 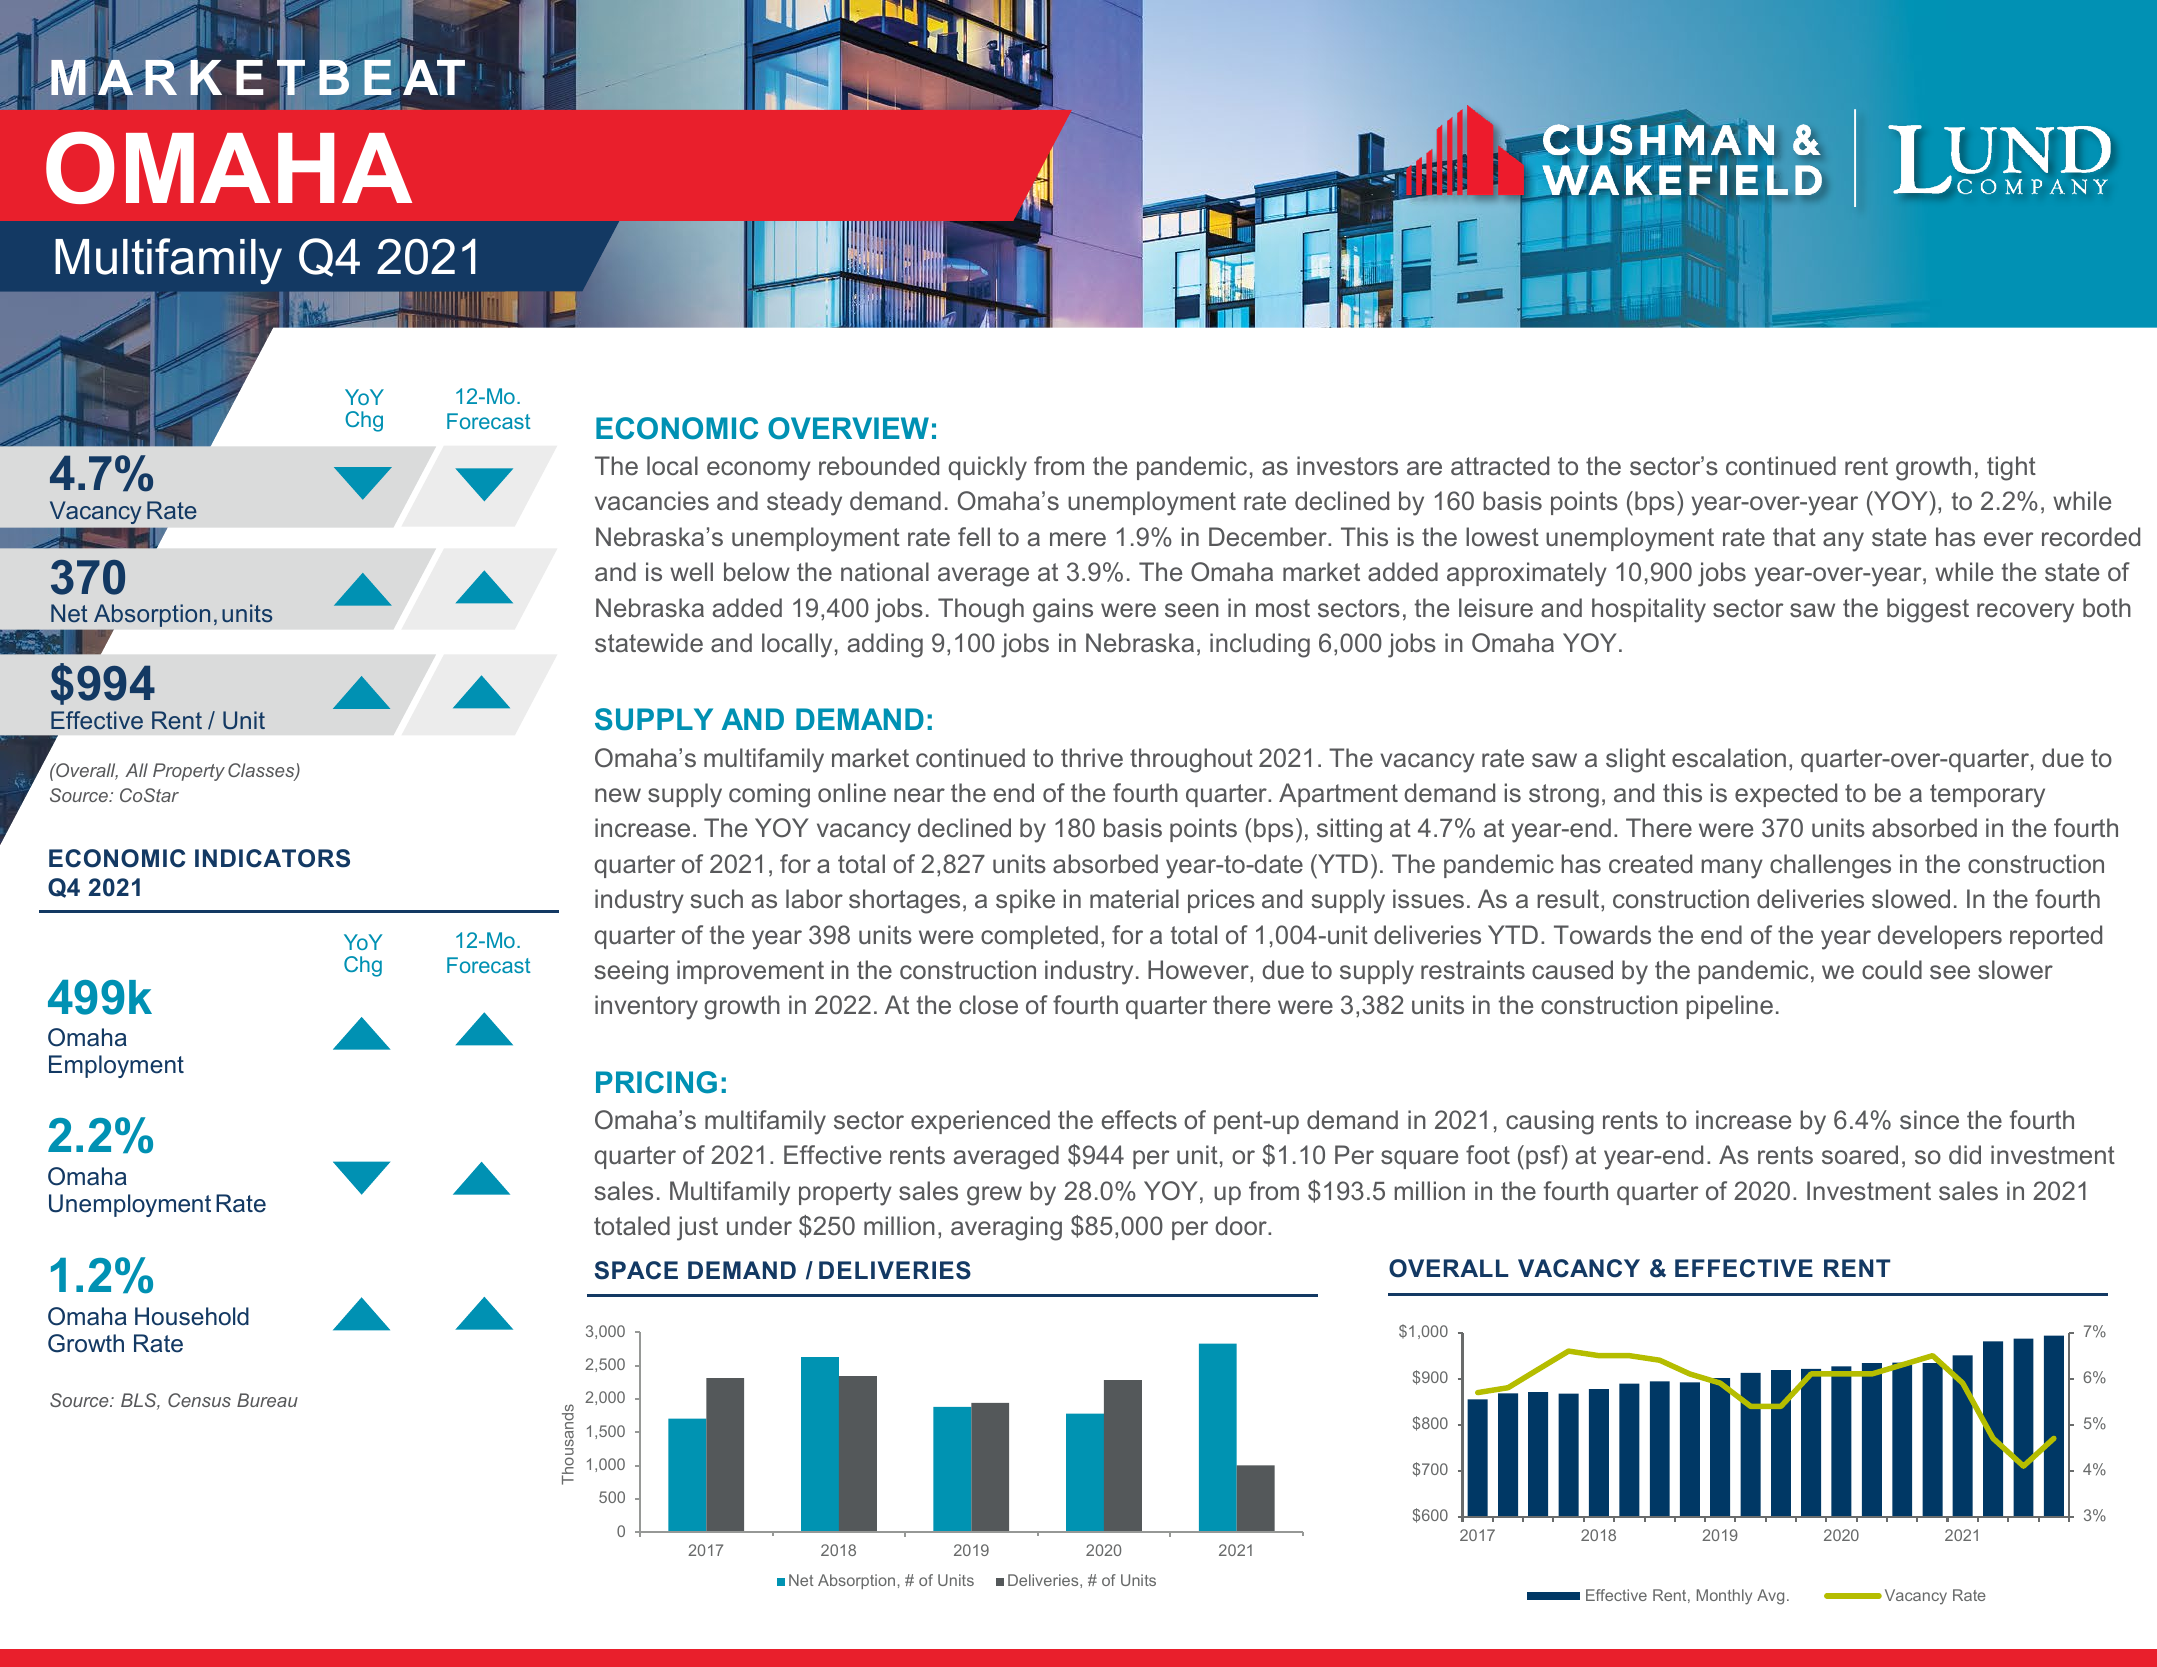 I want to click on that, so click(x=1794, y=537).
